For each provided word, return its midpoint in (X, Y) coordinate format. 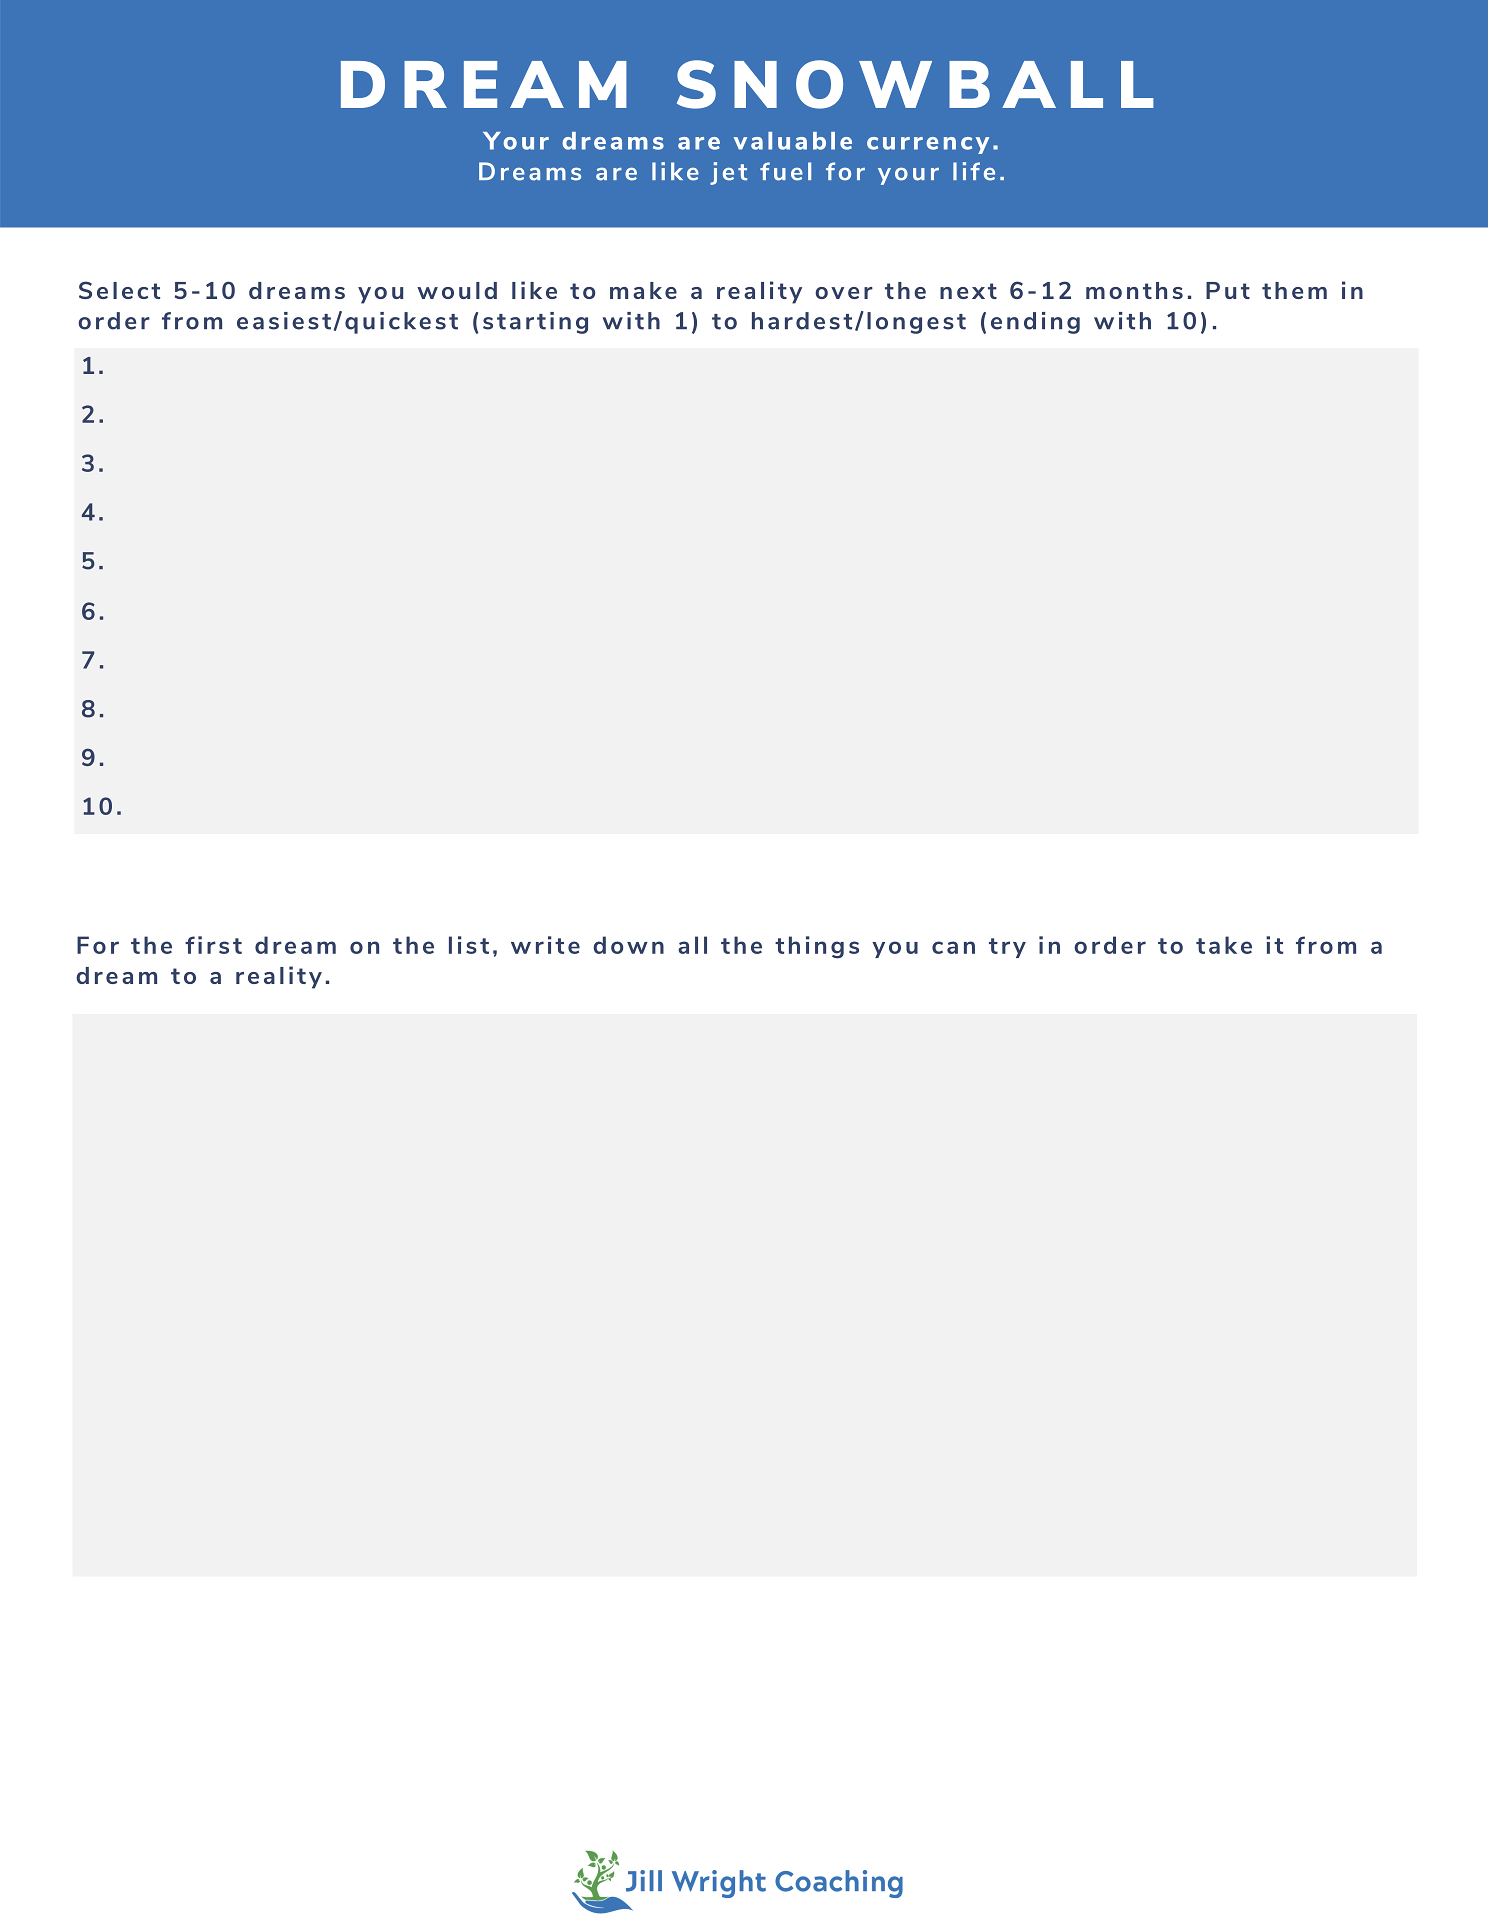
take (1224, 945)
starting (535, 323)
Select (119, 290)
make (643, 290)
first (213, 945)
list (469, 945)
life (974, 171)
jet (728, 173)
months (1134, 290)
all (692, 945)
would (457, 290)
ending (1035, 323)
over (844, 293)
